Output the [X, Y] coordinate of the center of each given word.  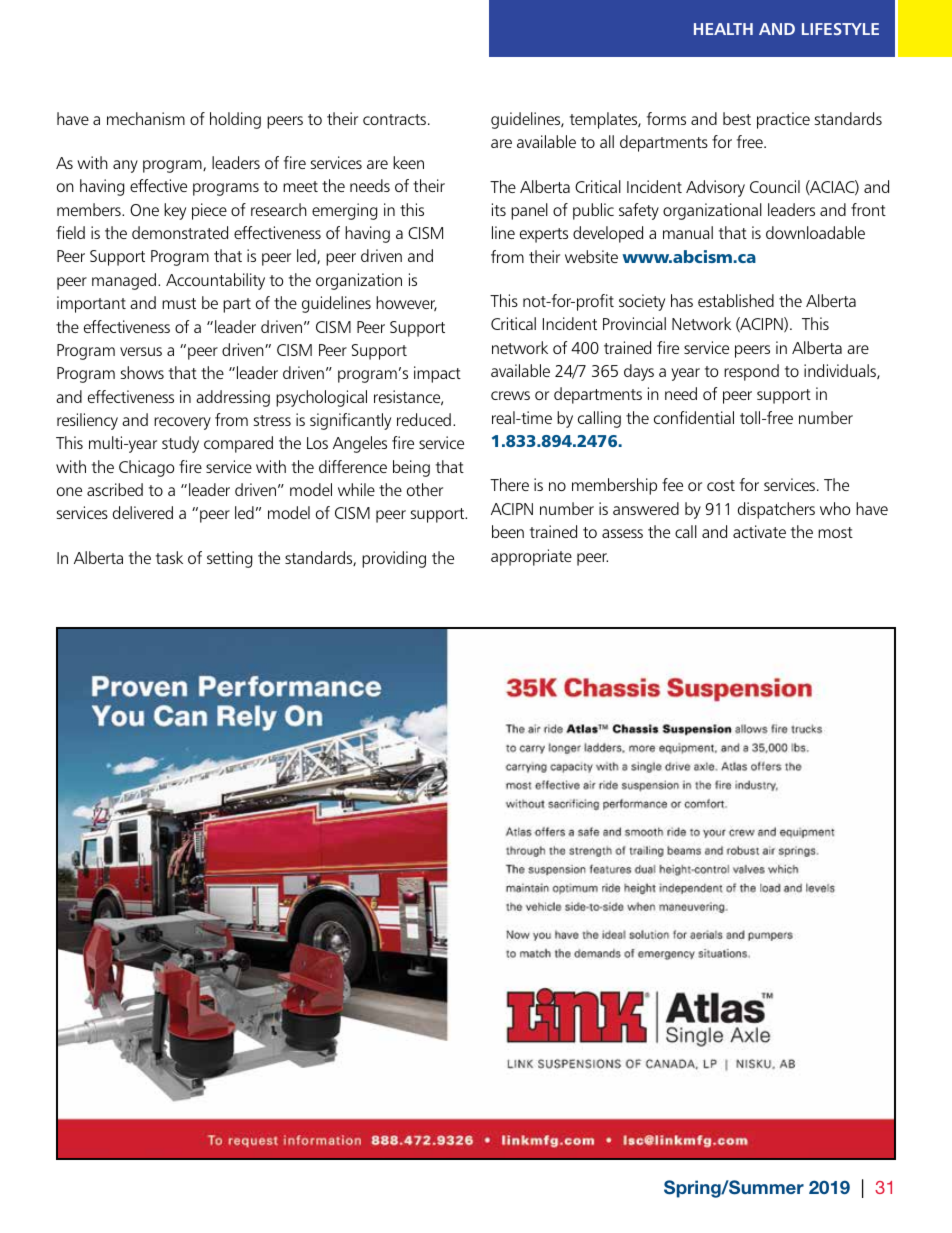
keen [408, 162]
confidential [694, 417]
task [169, 557]
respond [751, 372]
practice [783, 120]
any [125, 166]
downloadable [815, 232]
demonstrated [180, 232]
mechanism [146, 118]
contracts [396, 119]
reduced [424, 419]
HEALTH [723, 29]
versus [141, 351]
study [180, 444]
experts [544, 235]
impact [437, 374]
